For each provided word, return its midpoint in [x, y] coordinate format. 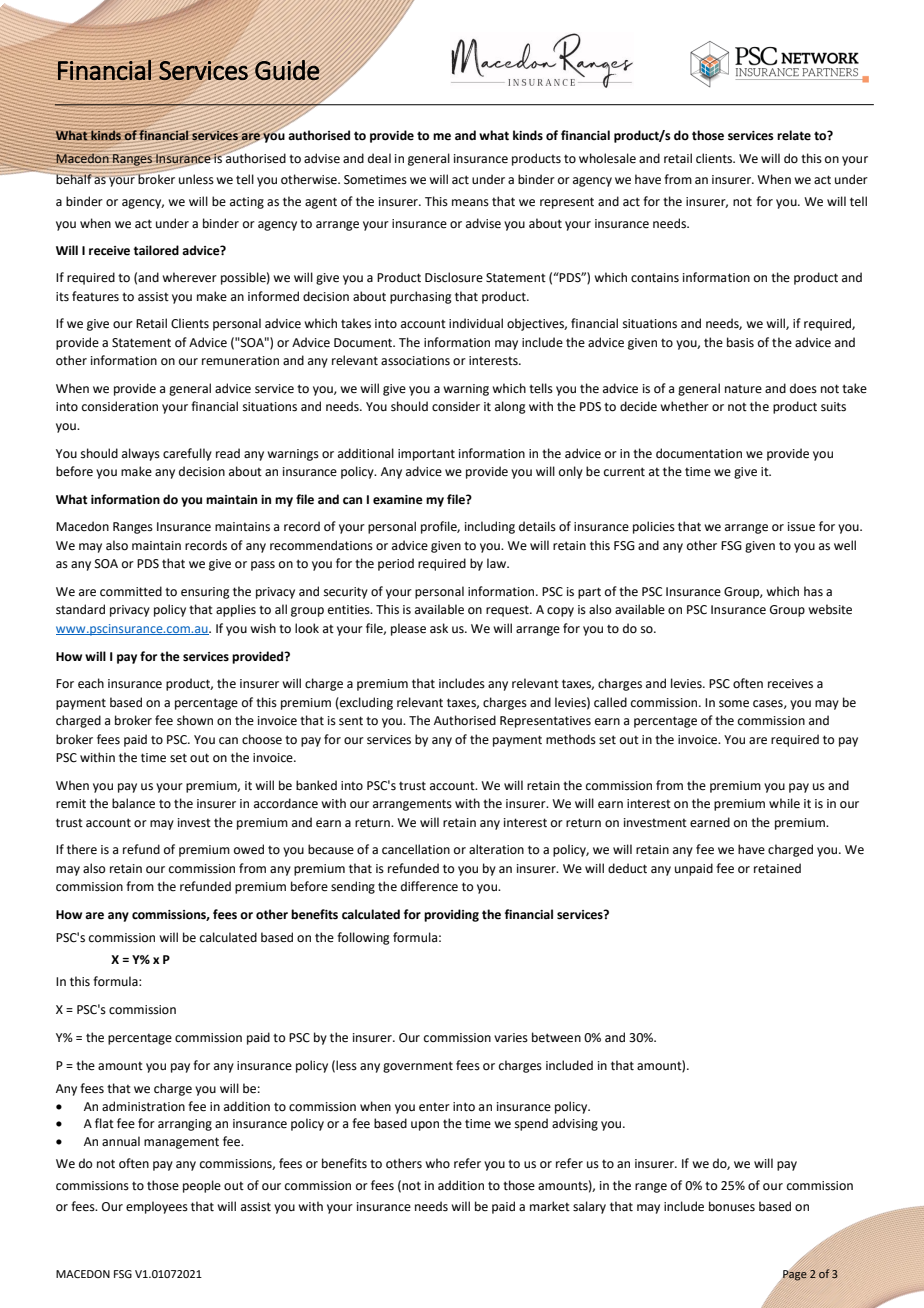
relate [794, 135]
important [426, 455]
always [141, 454]
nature [743, 389]
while [784, 803]
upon [425, 1126]
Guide [287, 70]
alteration [496, 849]
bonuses [732, 1206]
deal [379, 158]
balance [133, 803]
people [202, 1186]
